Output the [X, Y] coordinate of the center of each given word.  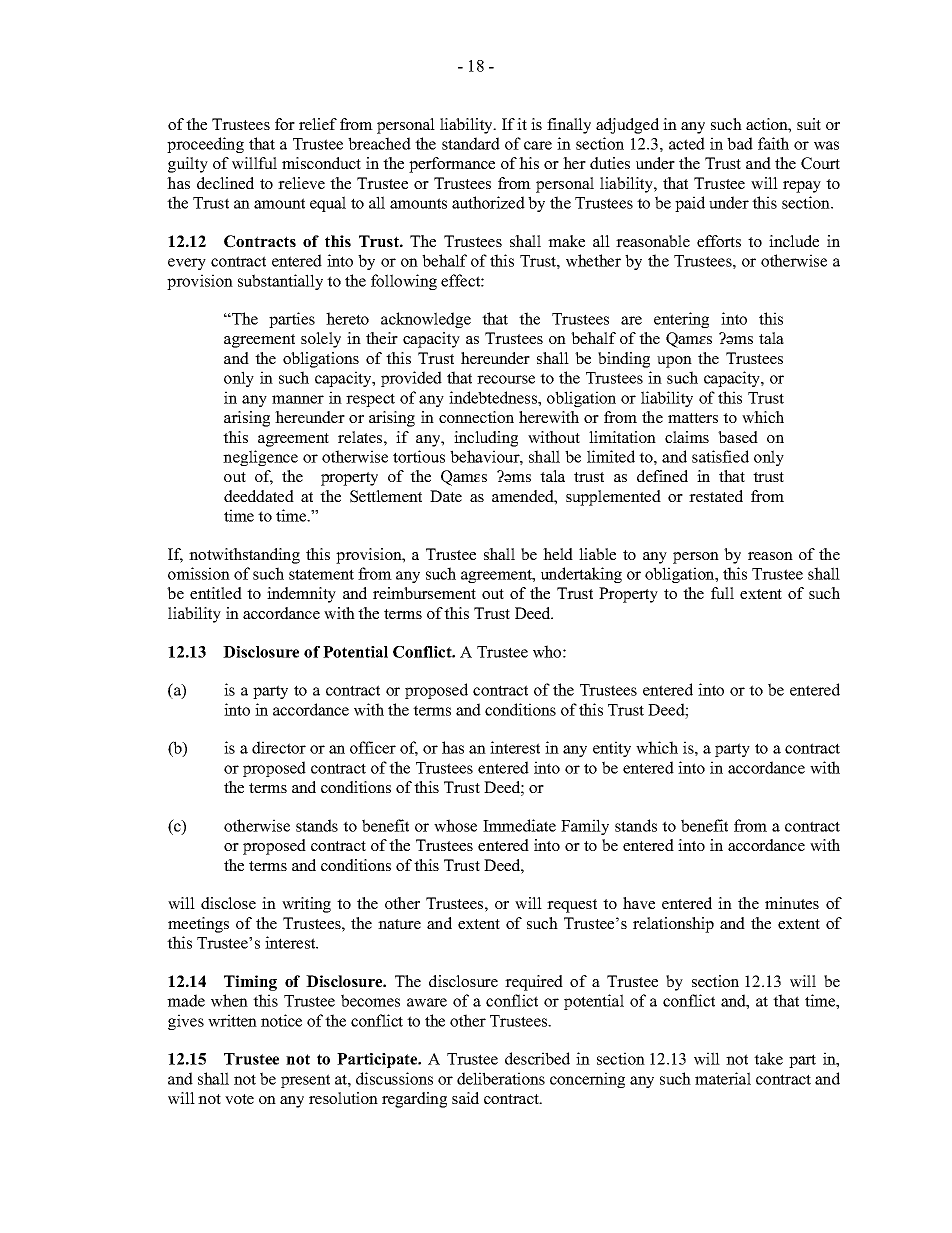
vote [239, 1099]
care [538, 145]
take [768, 1058]
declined [225, 183]
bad [740, 143]
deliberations [501, 1078]
